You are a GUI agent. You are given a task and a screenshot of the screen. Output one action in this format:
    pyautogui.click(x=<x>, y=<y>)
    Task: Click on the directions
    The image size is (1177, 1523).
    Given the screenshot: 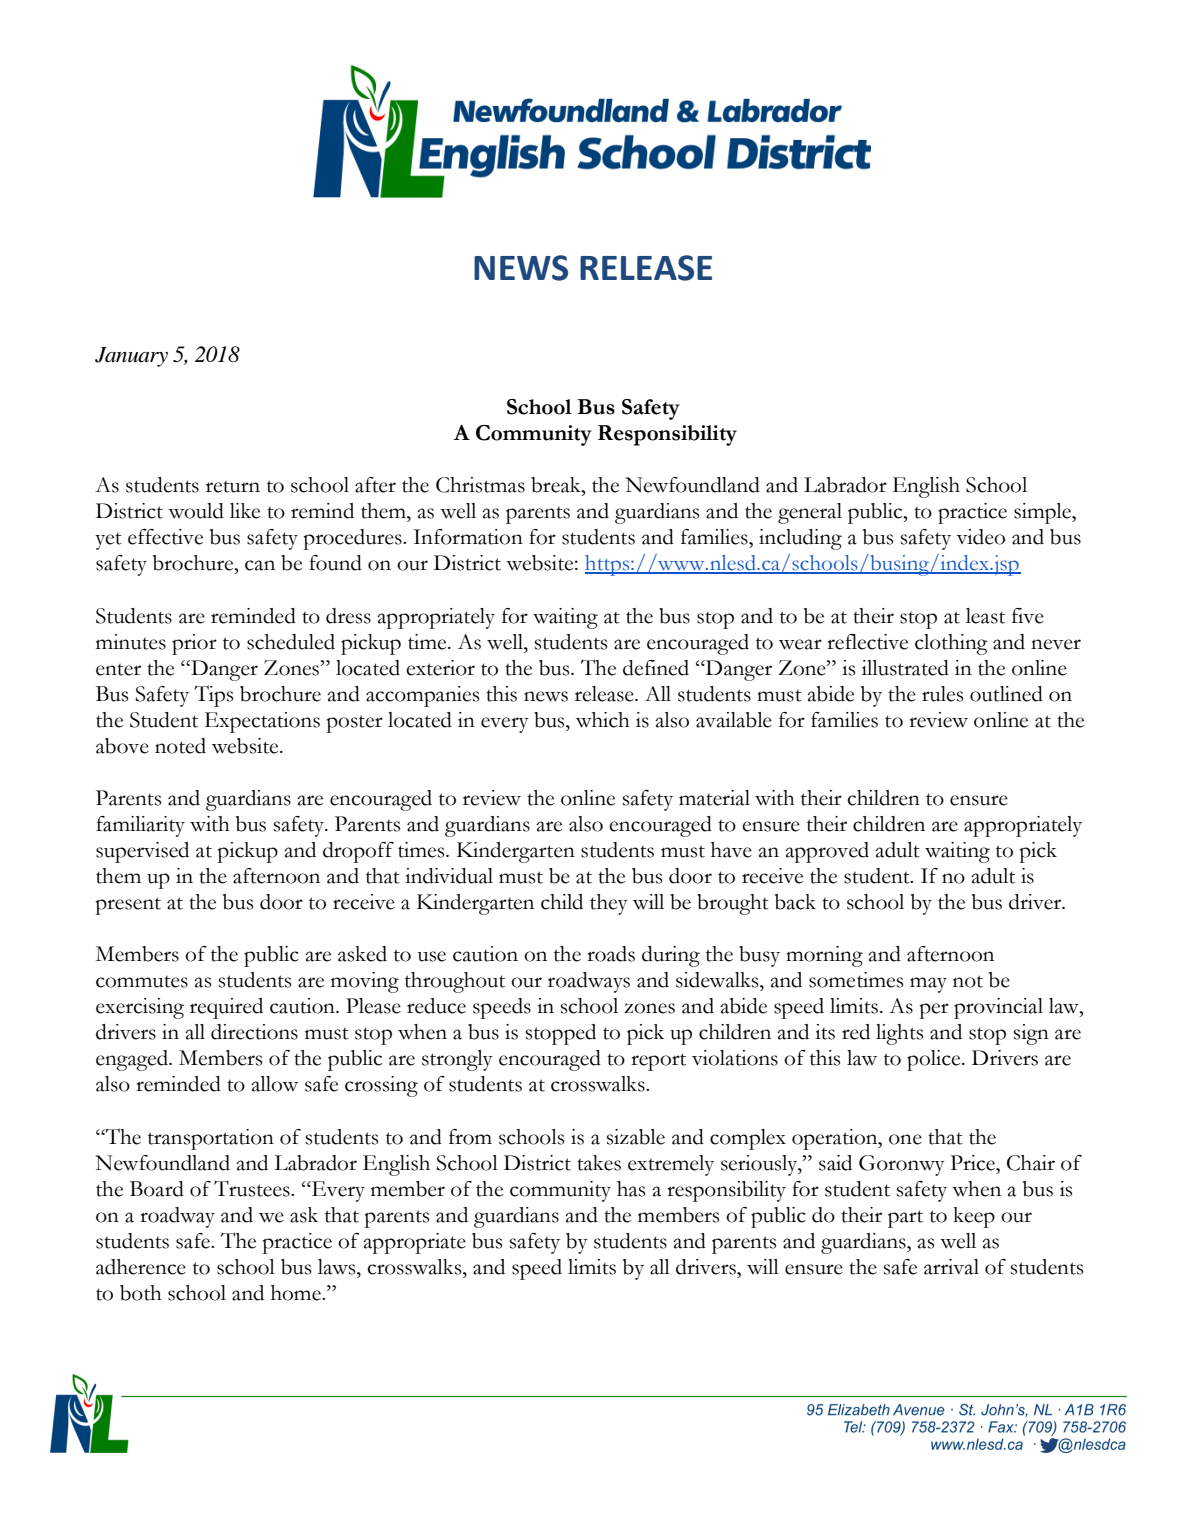 What is the action you would take?
    pyautogui.click(x=254, y=1032)
